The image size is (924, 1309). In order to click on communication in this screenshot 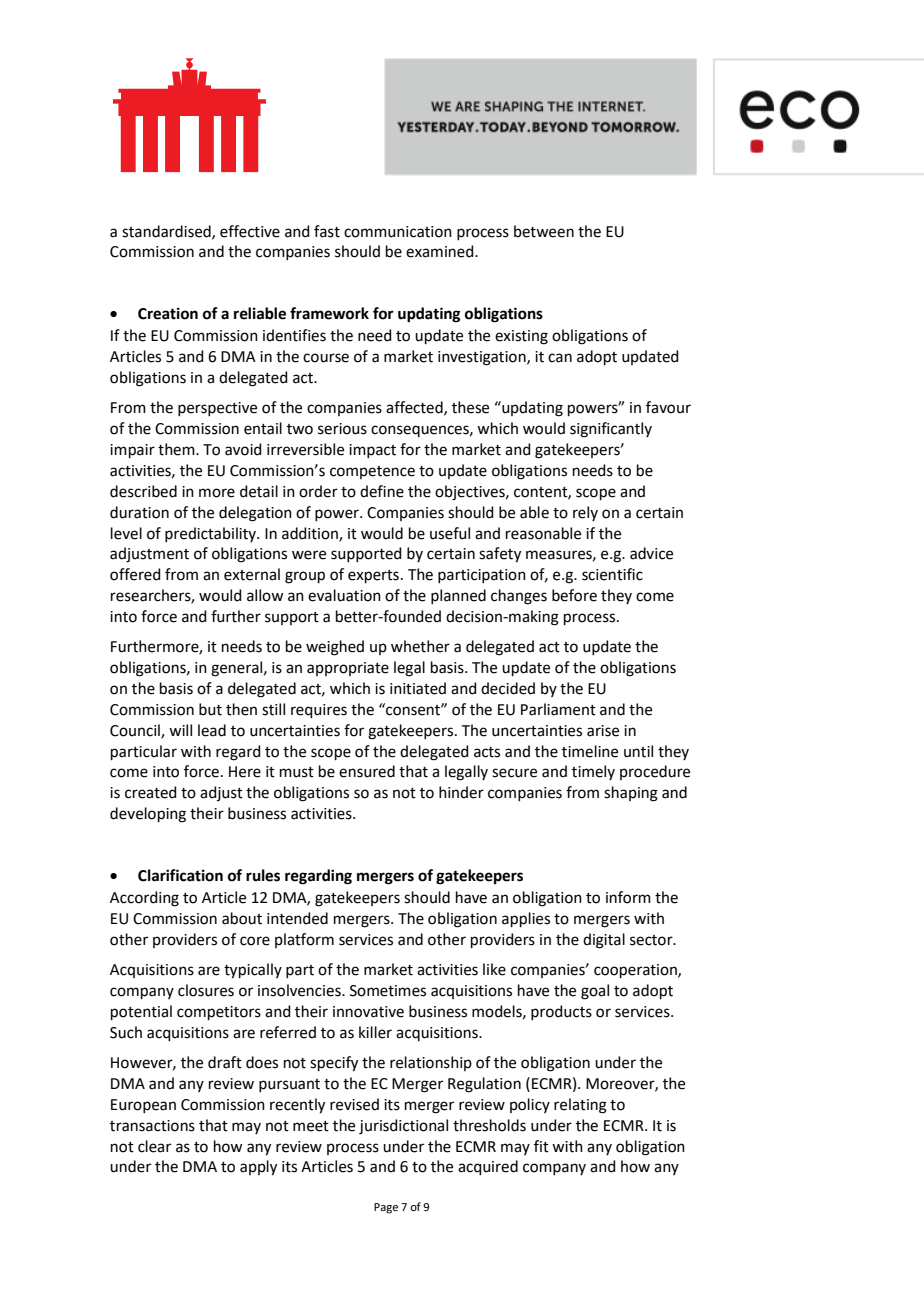, I will do `click(398, 232)`.
